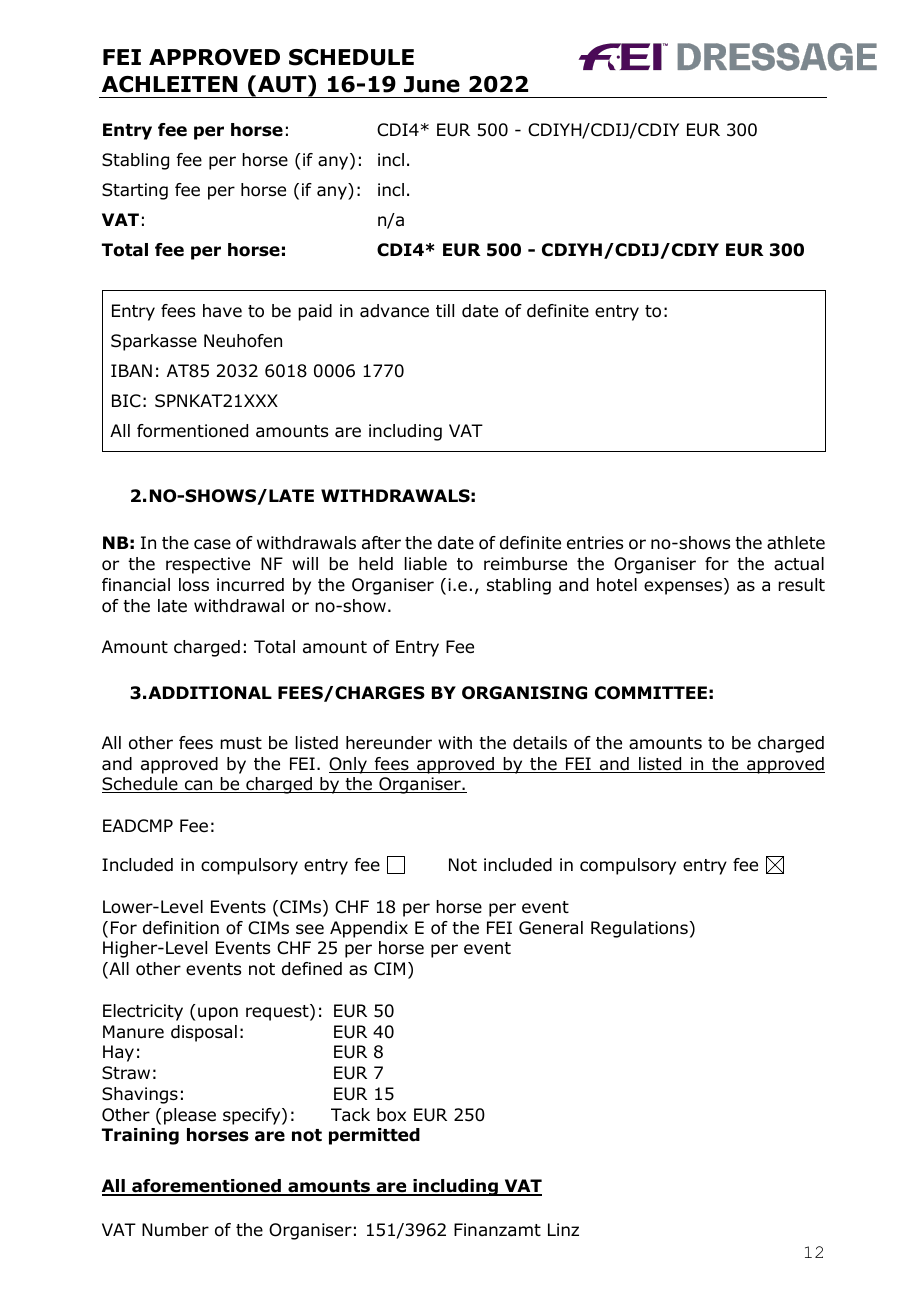  I want to click on can, so click(198, 786).
